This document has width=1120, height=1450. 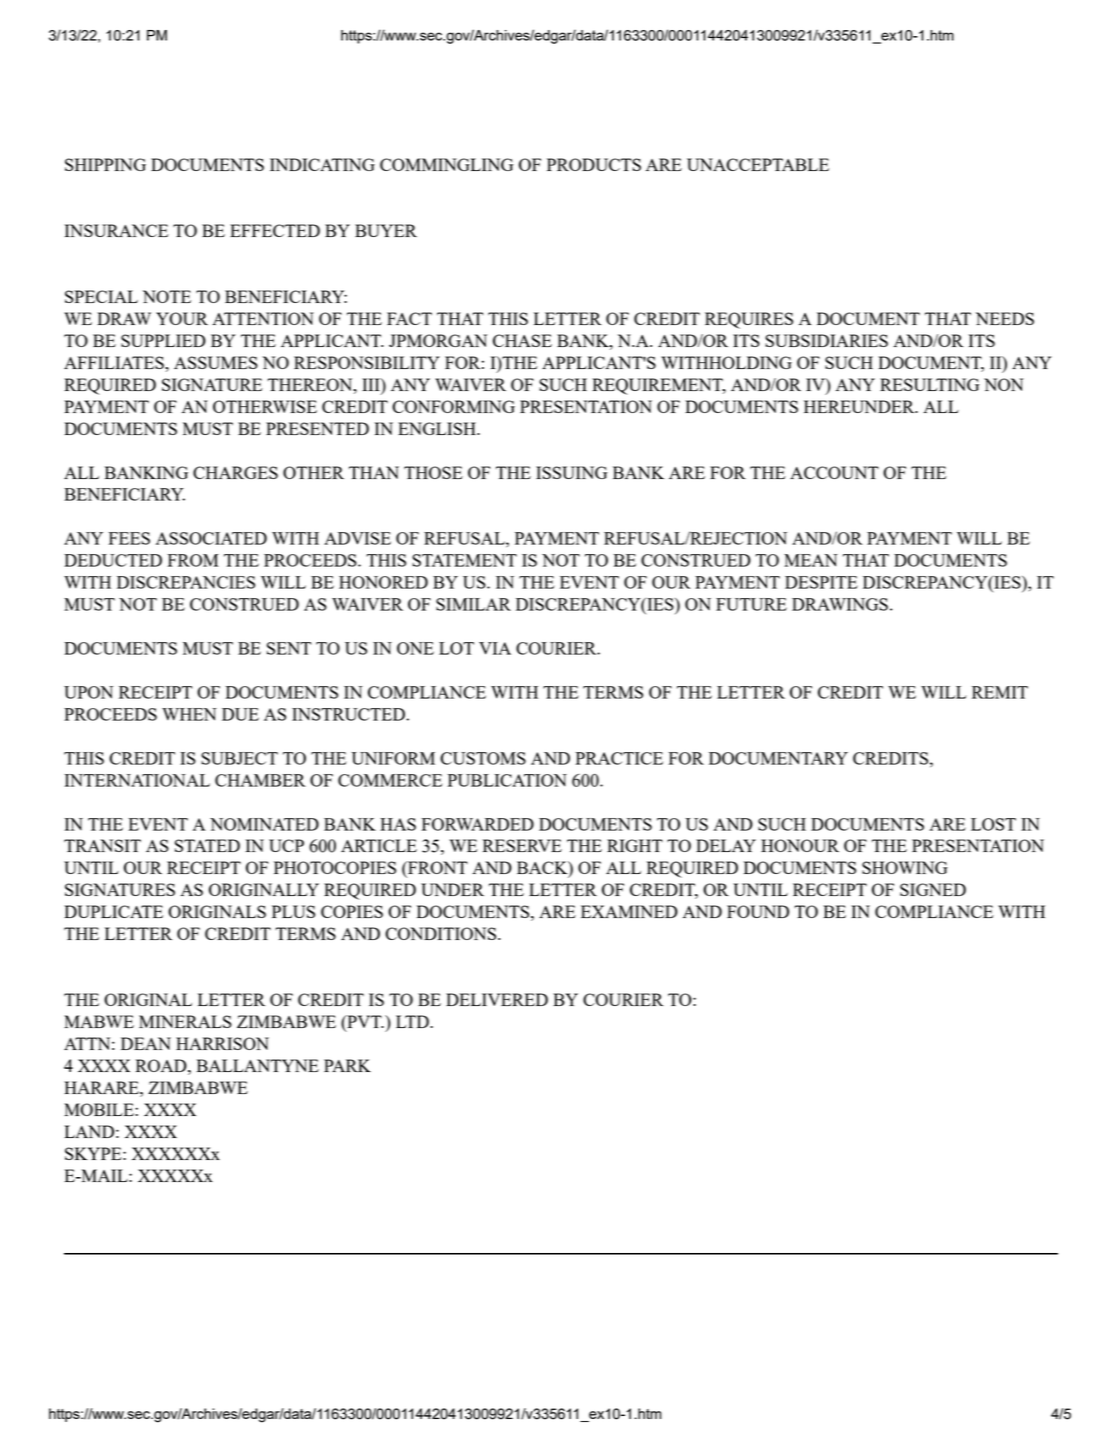 What do you see at coordinates (758, 164) in the document?
I see `UNACCEPTABLE` at bounding box center [758, 164].
